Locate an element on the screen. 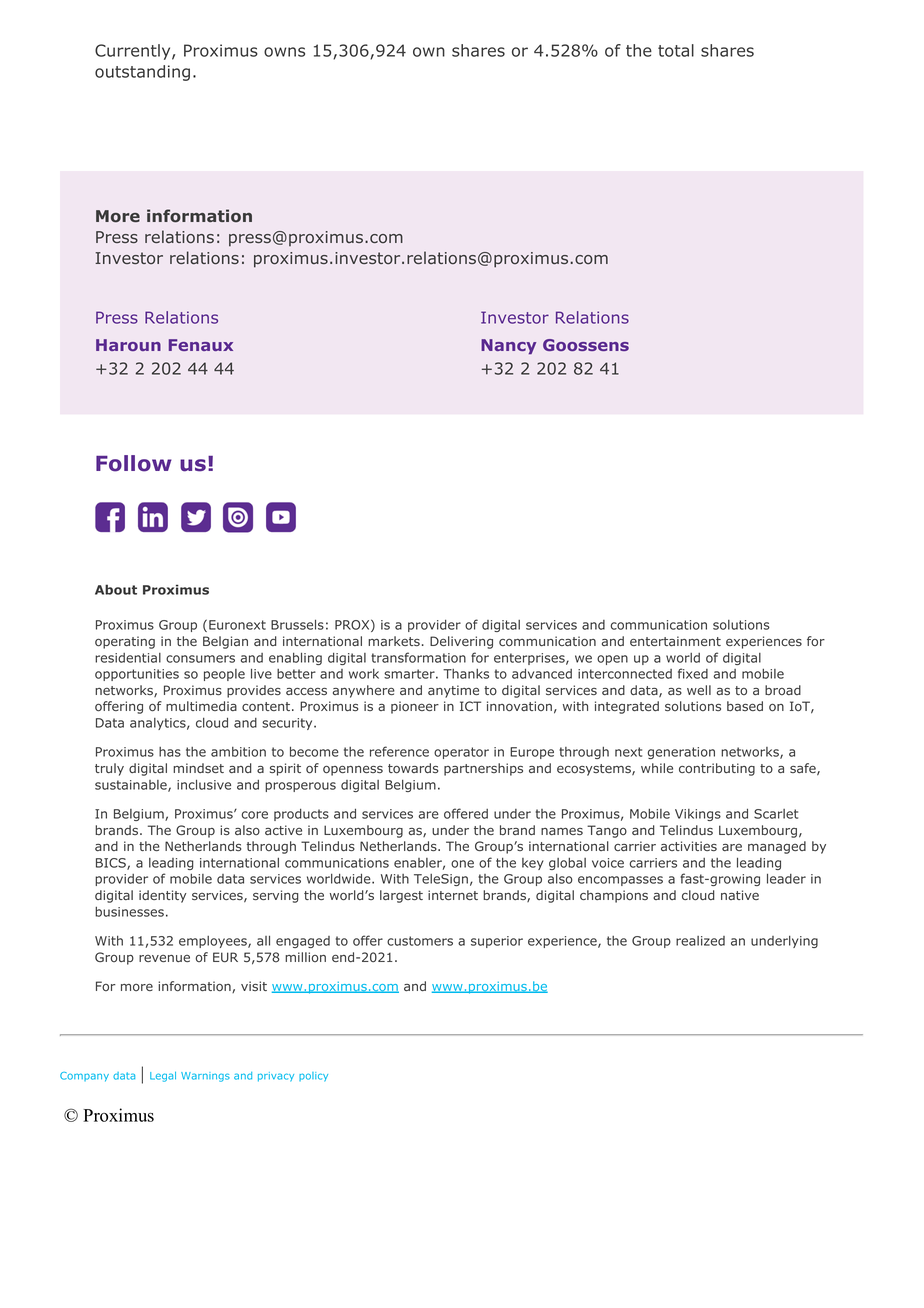  markets is located at coordinates (394, 641).
